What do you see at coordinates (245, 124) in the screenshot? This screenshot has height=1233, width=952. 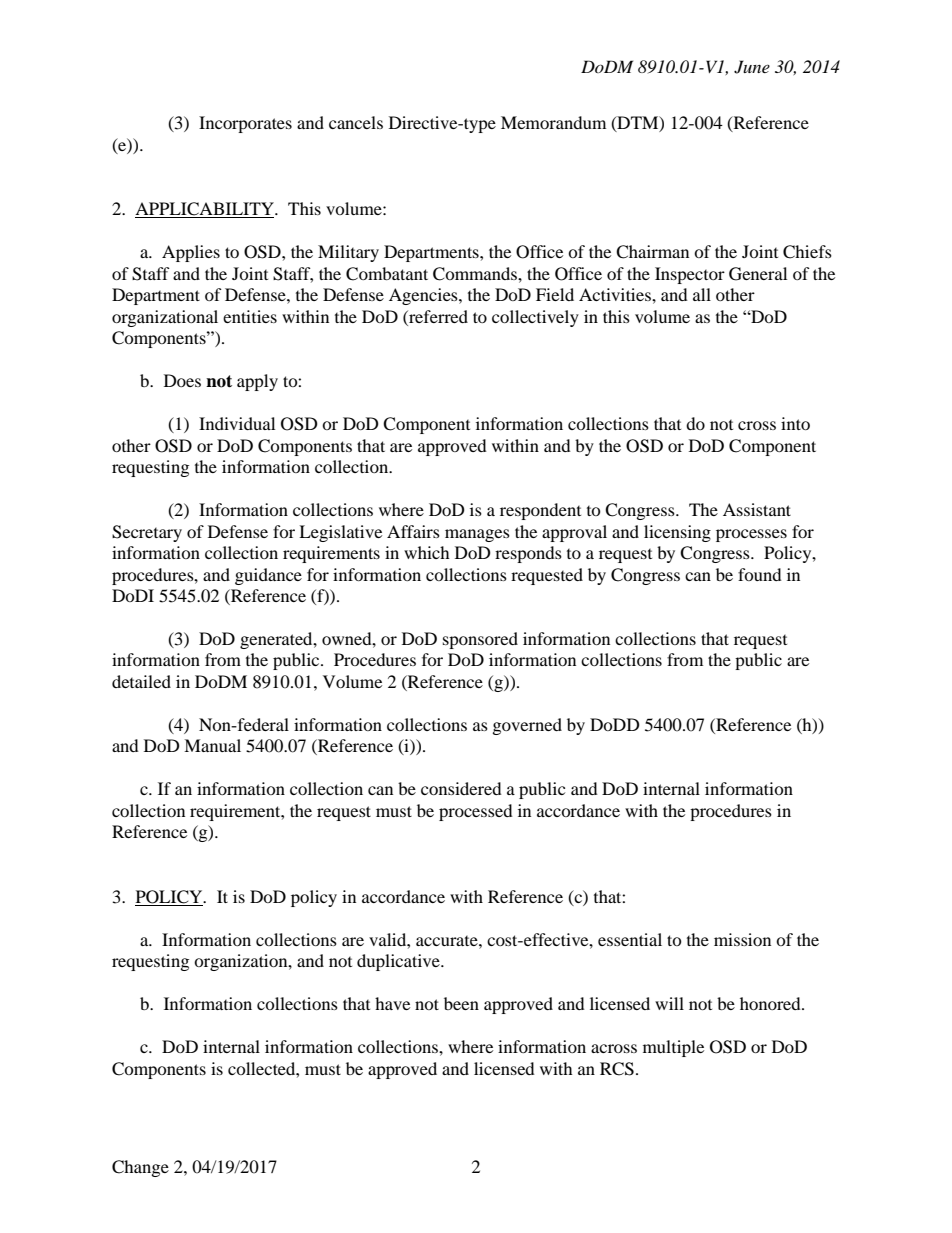 I see `Incorporates` at bounding box center [245, 124].
